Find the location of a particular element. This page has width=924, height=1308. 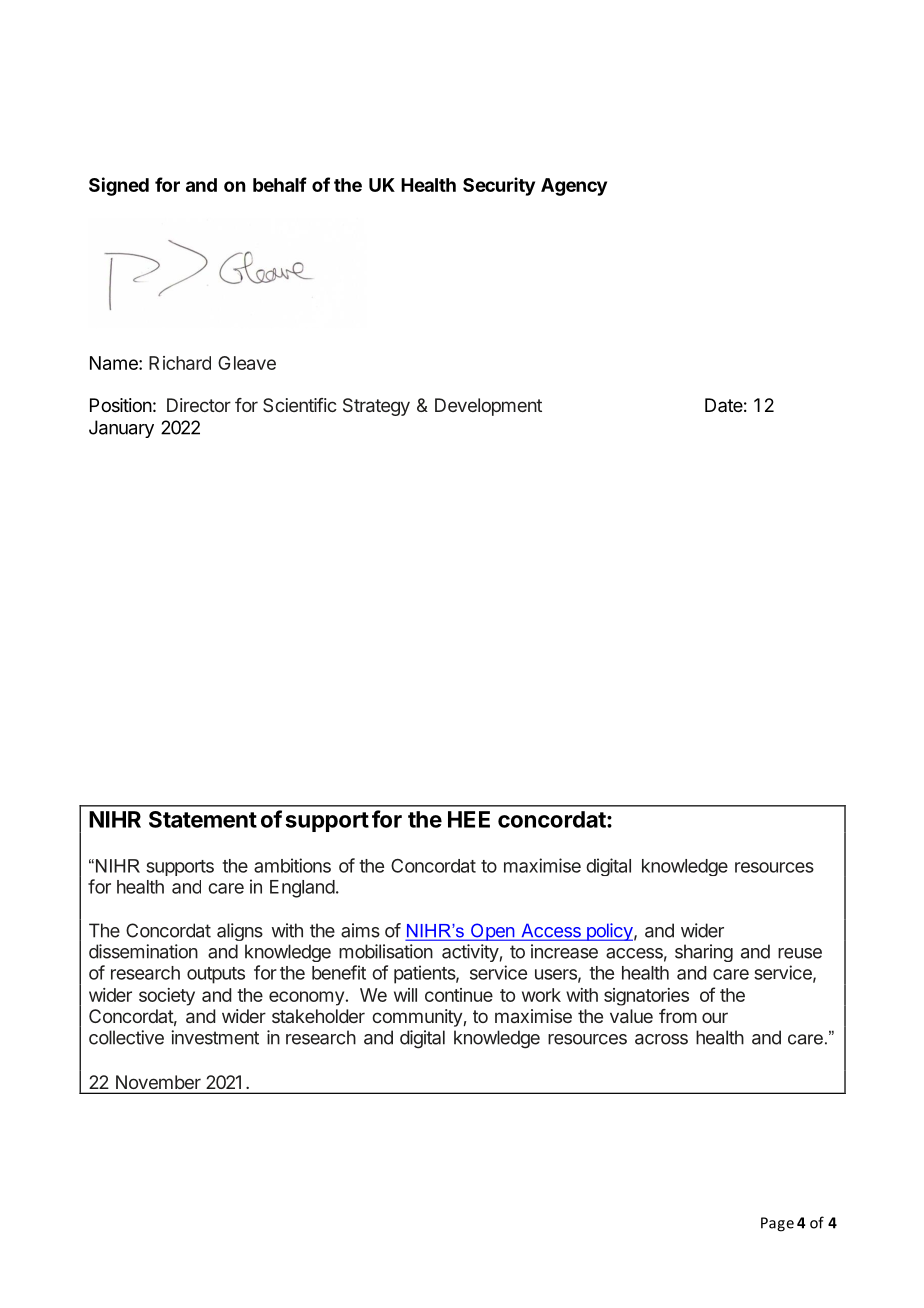

Strategy is located at coordinates (376, 407).
